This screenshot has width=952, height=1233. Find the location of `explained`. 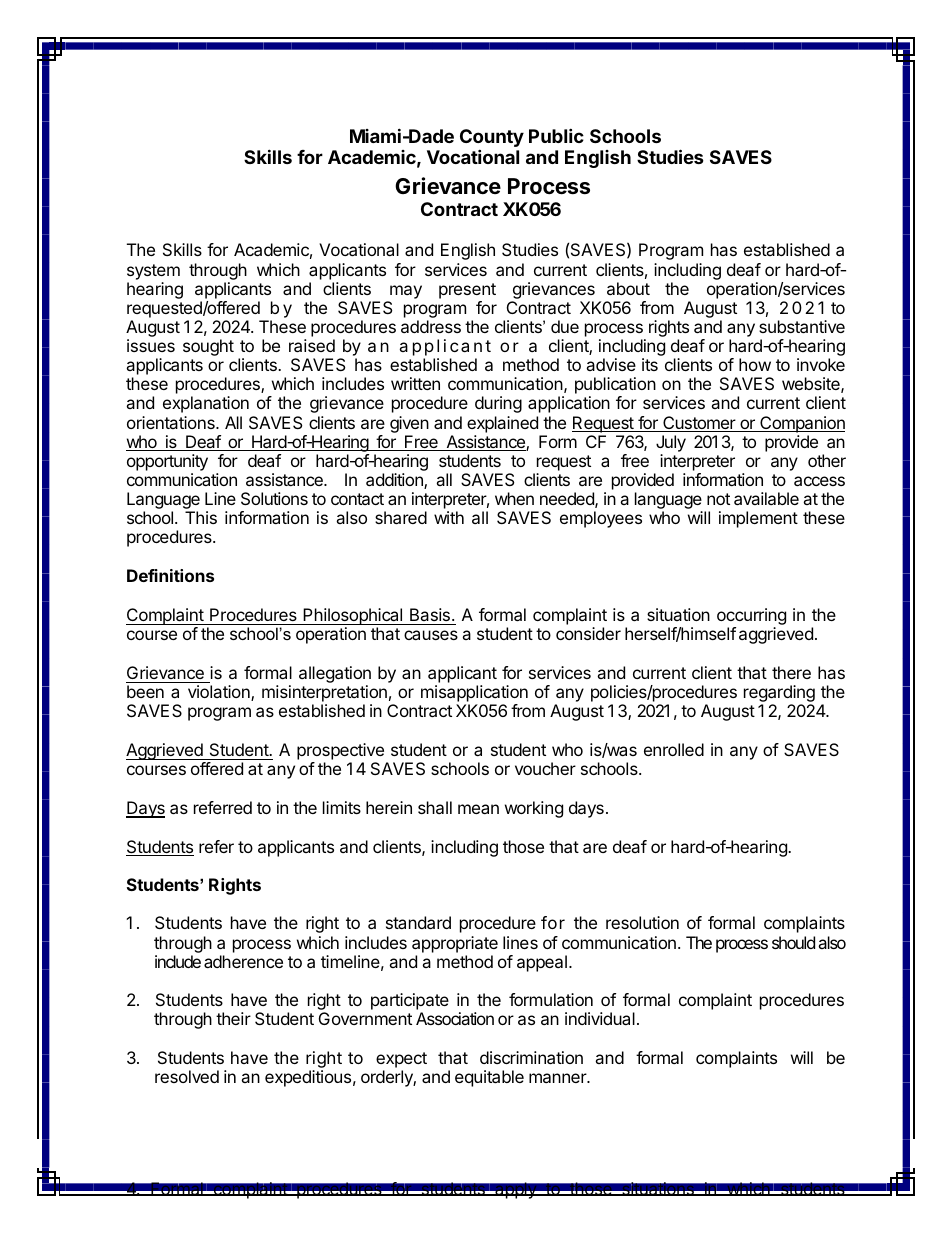

explained is located at coordinates (502, 424).
